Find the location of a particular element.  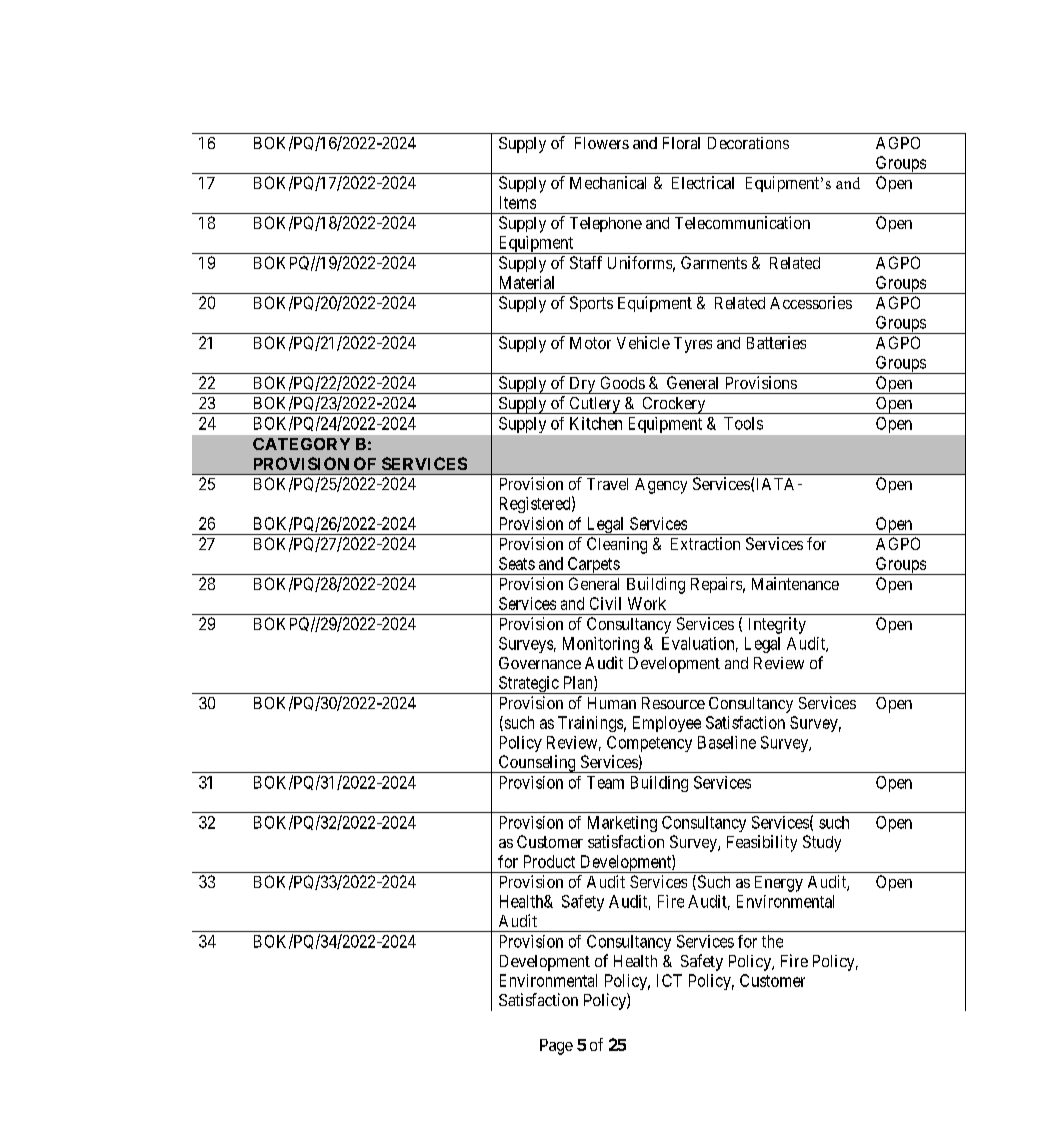

Decorations is located at coordinates (748, 143).
